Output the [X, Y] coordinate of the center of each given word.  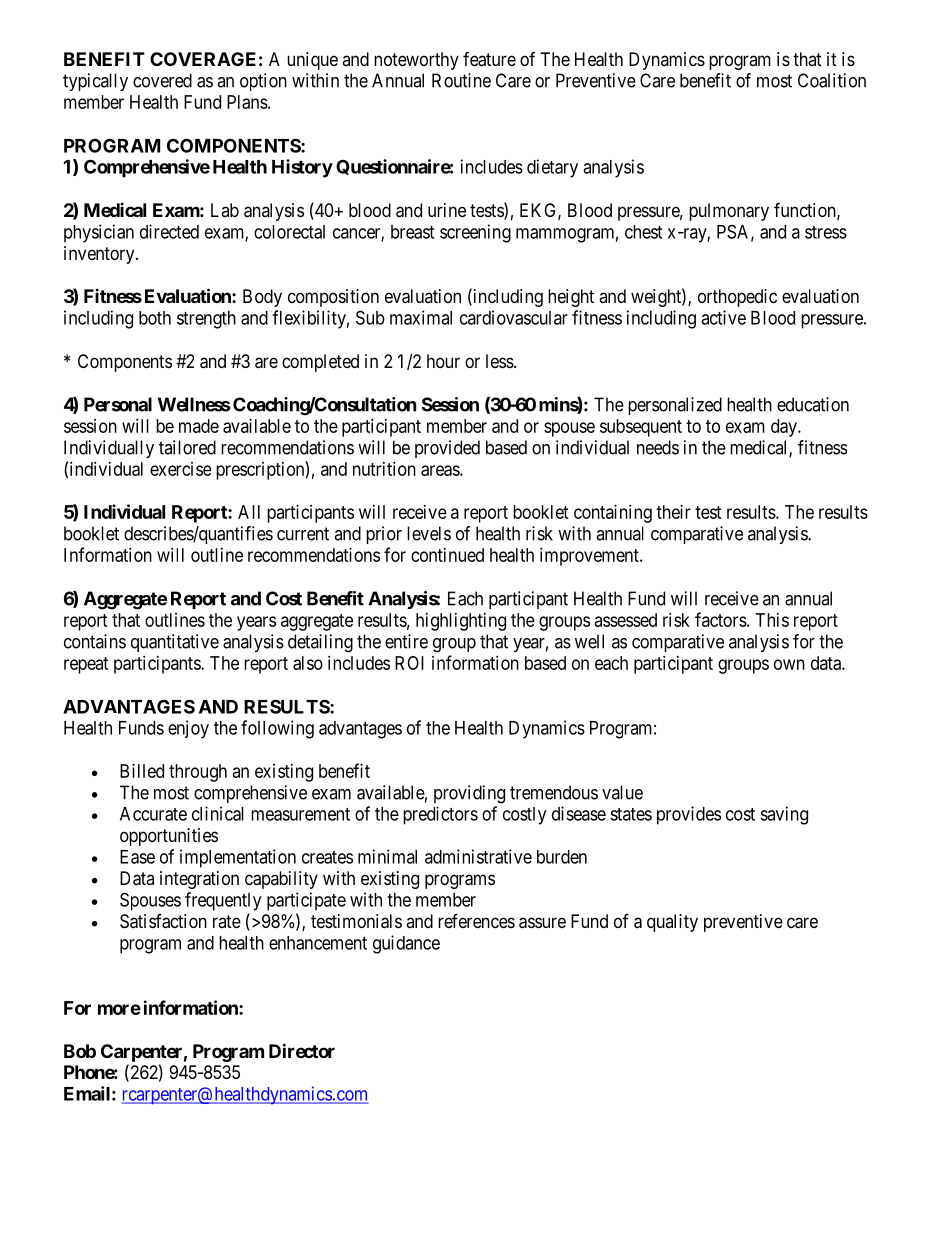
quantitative [175, 643]
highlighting [461, 622]
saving [784, 815]
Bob [80, 1051]
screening [475, 233]
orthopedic [737, 298]
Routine [461, 80]
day [785, 428]
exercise [180, 469]
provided [447, 449]
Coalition [832, 80]
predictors [440, 815]
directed [169, 231]
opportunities [169, 837]
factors [721, 619]
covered [162, 80]
